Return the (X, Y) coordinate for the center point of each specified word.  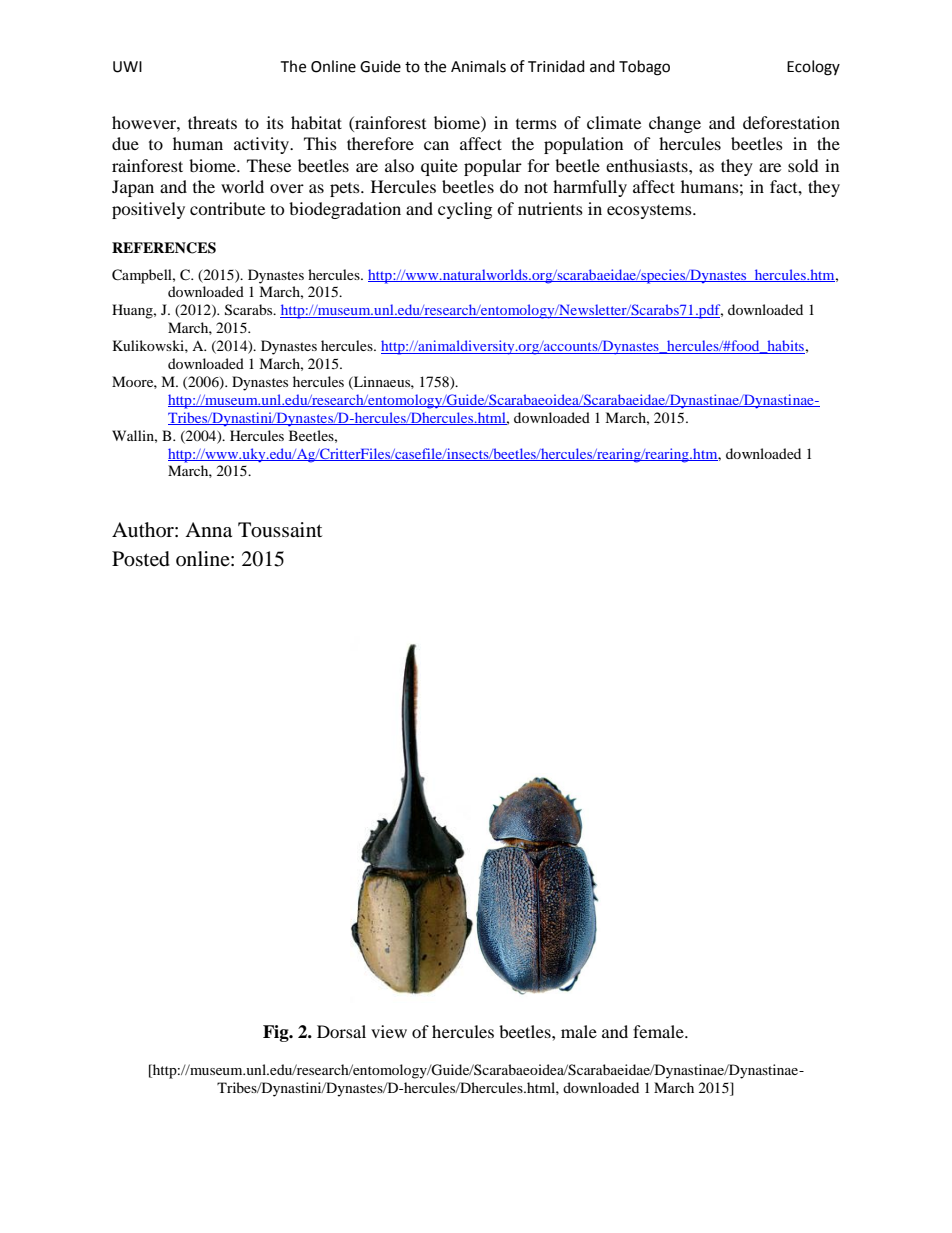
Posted (141, 559)
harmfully (590, 188)
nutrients (550, 208)
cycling (465, 210)
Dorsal (341, 1031)
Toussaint (280, 530)
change (675, 124)
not (536, 187)
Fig (277, 1033)
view (389, 1031)
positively (148, 210)
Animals (478, 66)
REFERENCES (164, 248)
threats (212, 122)
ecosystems (650, 212)
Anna (208, 530)
